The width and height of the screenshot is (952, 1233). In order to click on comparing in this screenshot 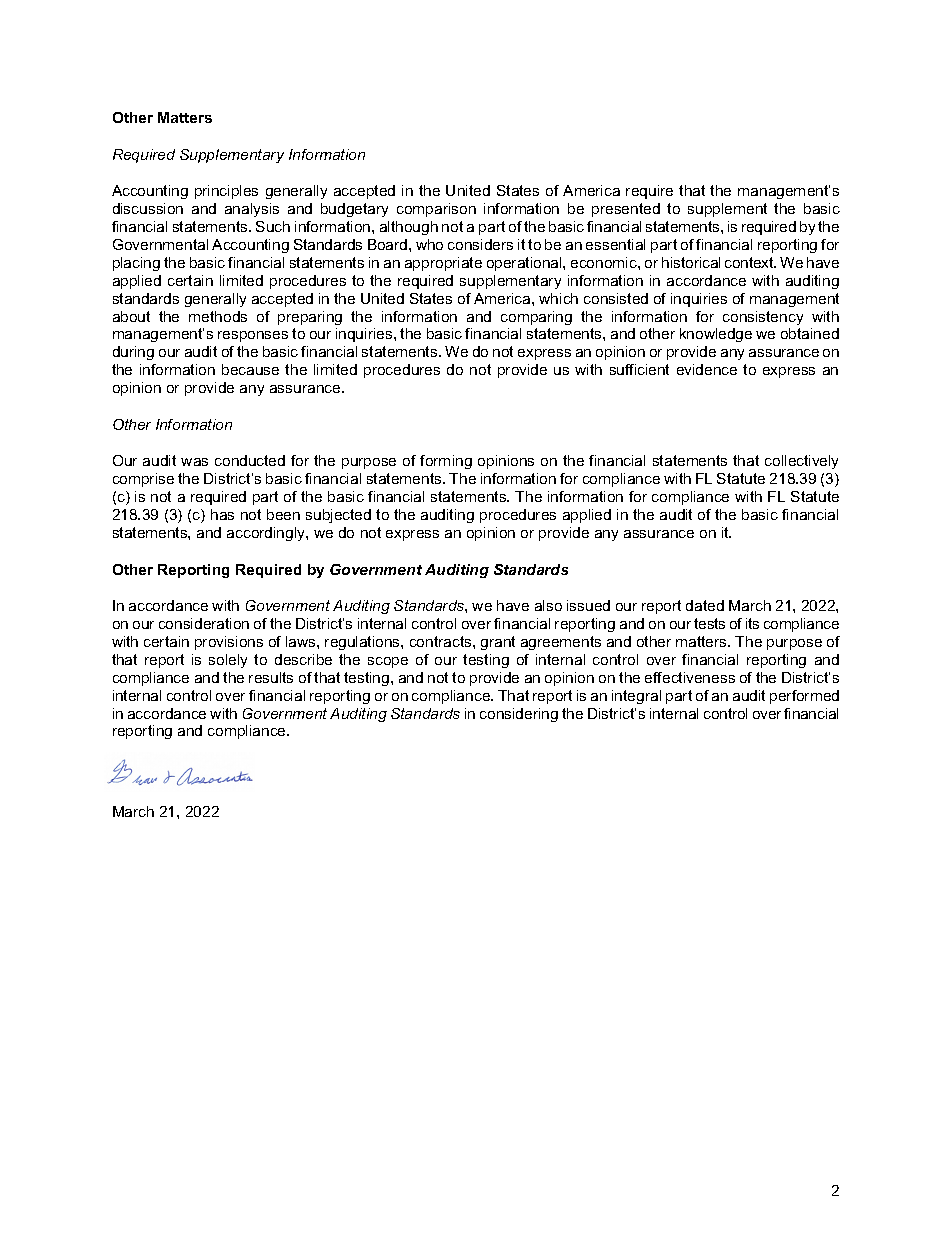, I will do `click(536, 318)`.
